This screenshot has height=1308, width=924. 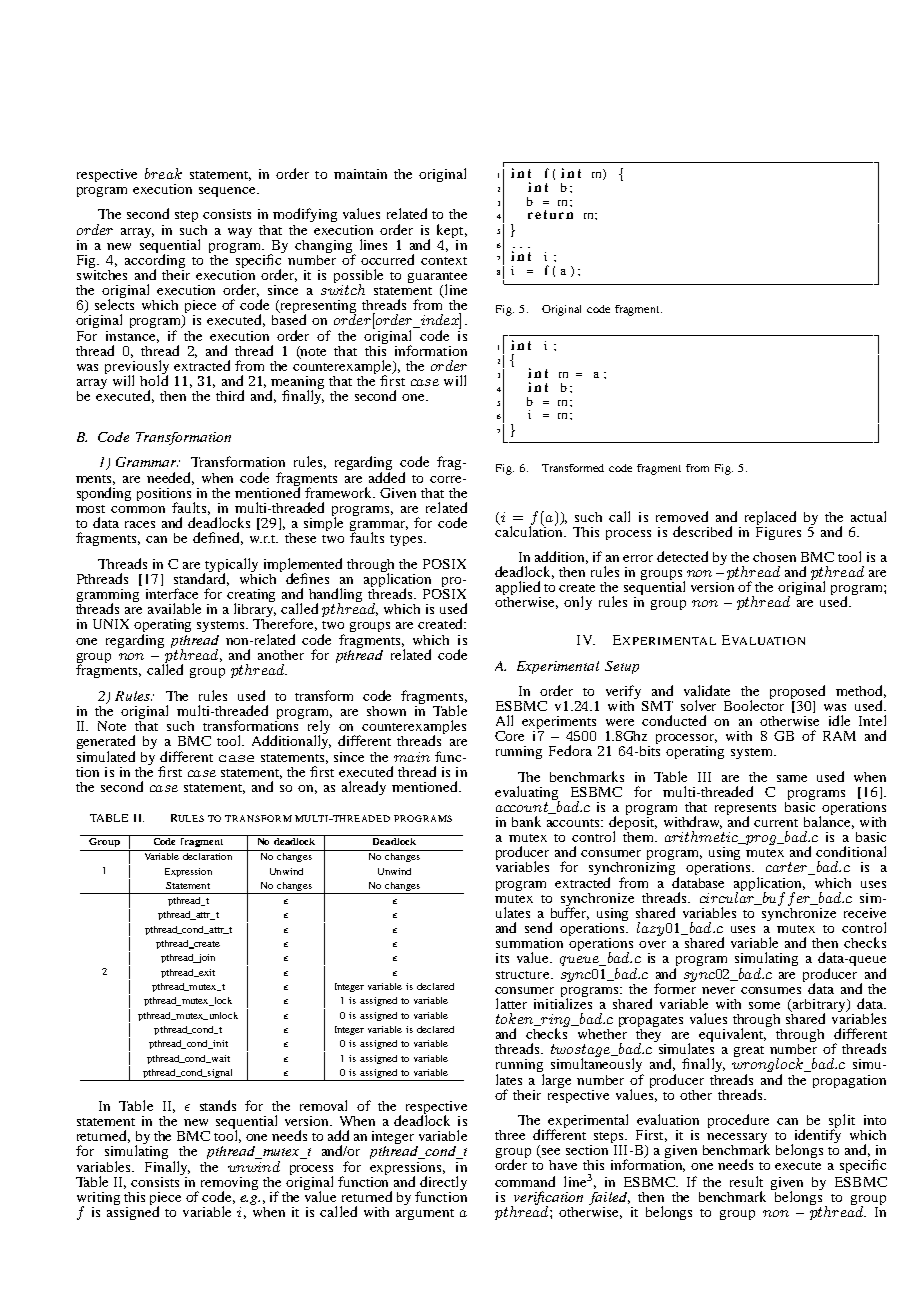 I want to click on exit, so click(x=206, y=973).
